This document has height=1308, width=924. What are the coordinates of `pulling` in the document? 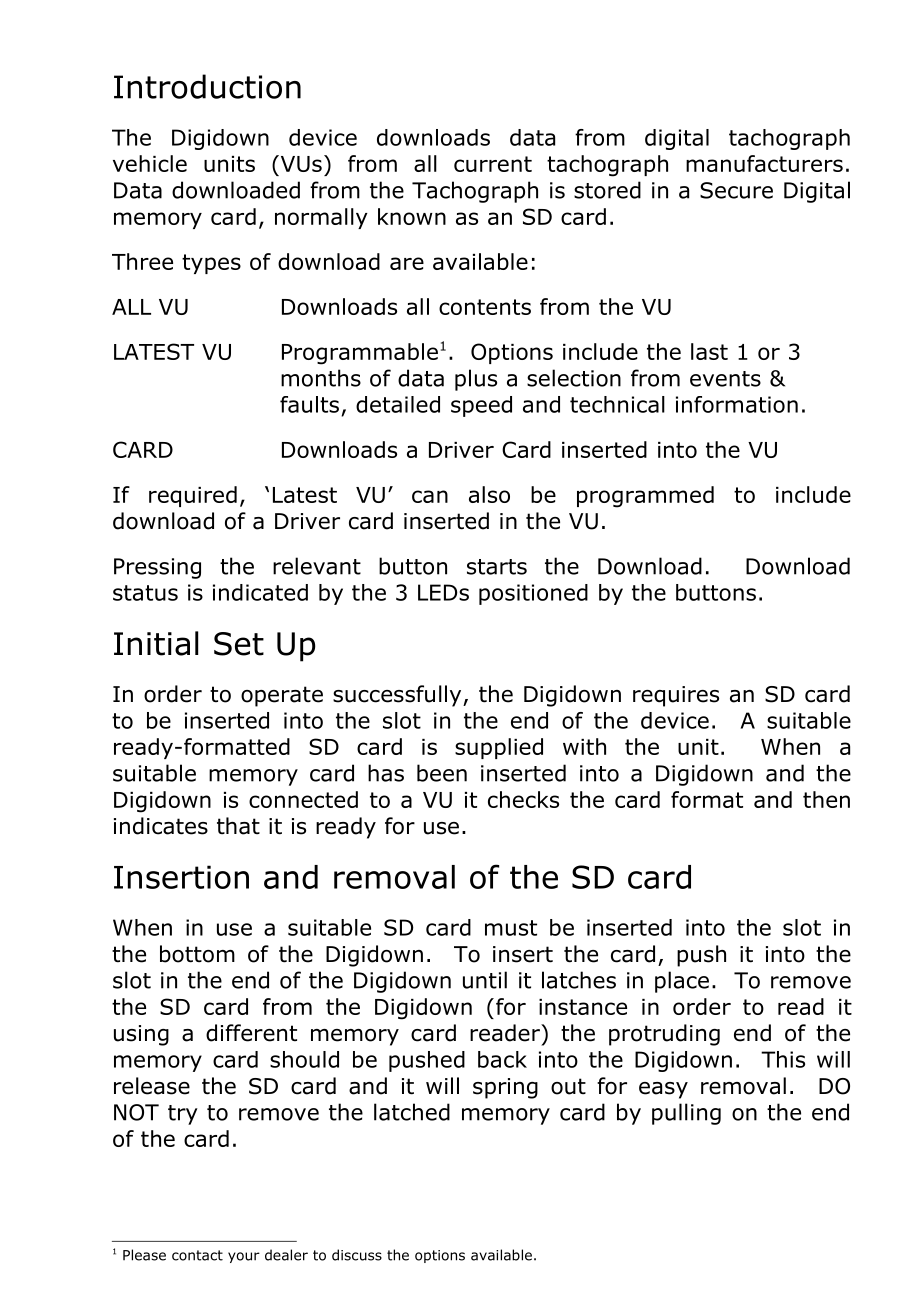 It's located at (686, 1114).
